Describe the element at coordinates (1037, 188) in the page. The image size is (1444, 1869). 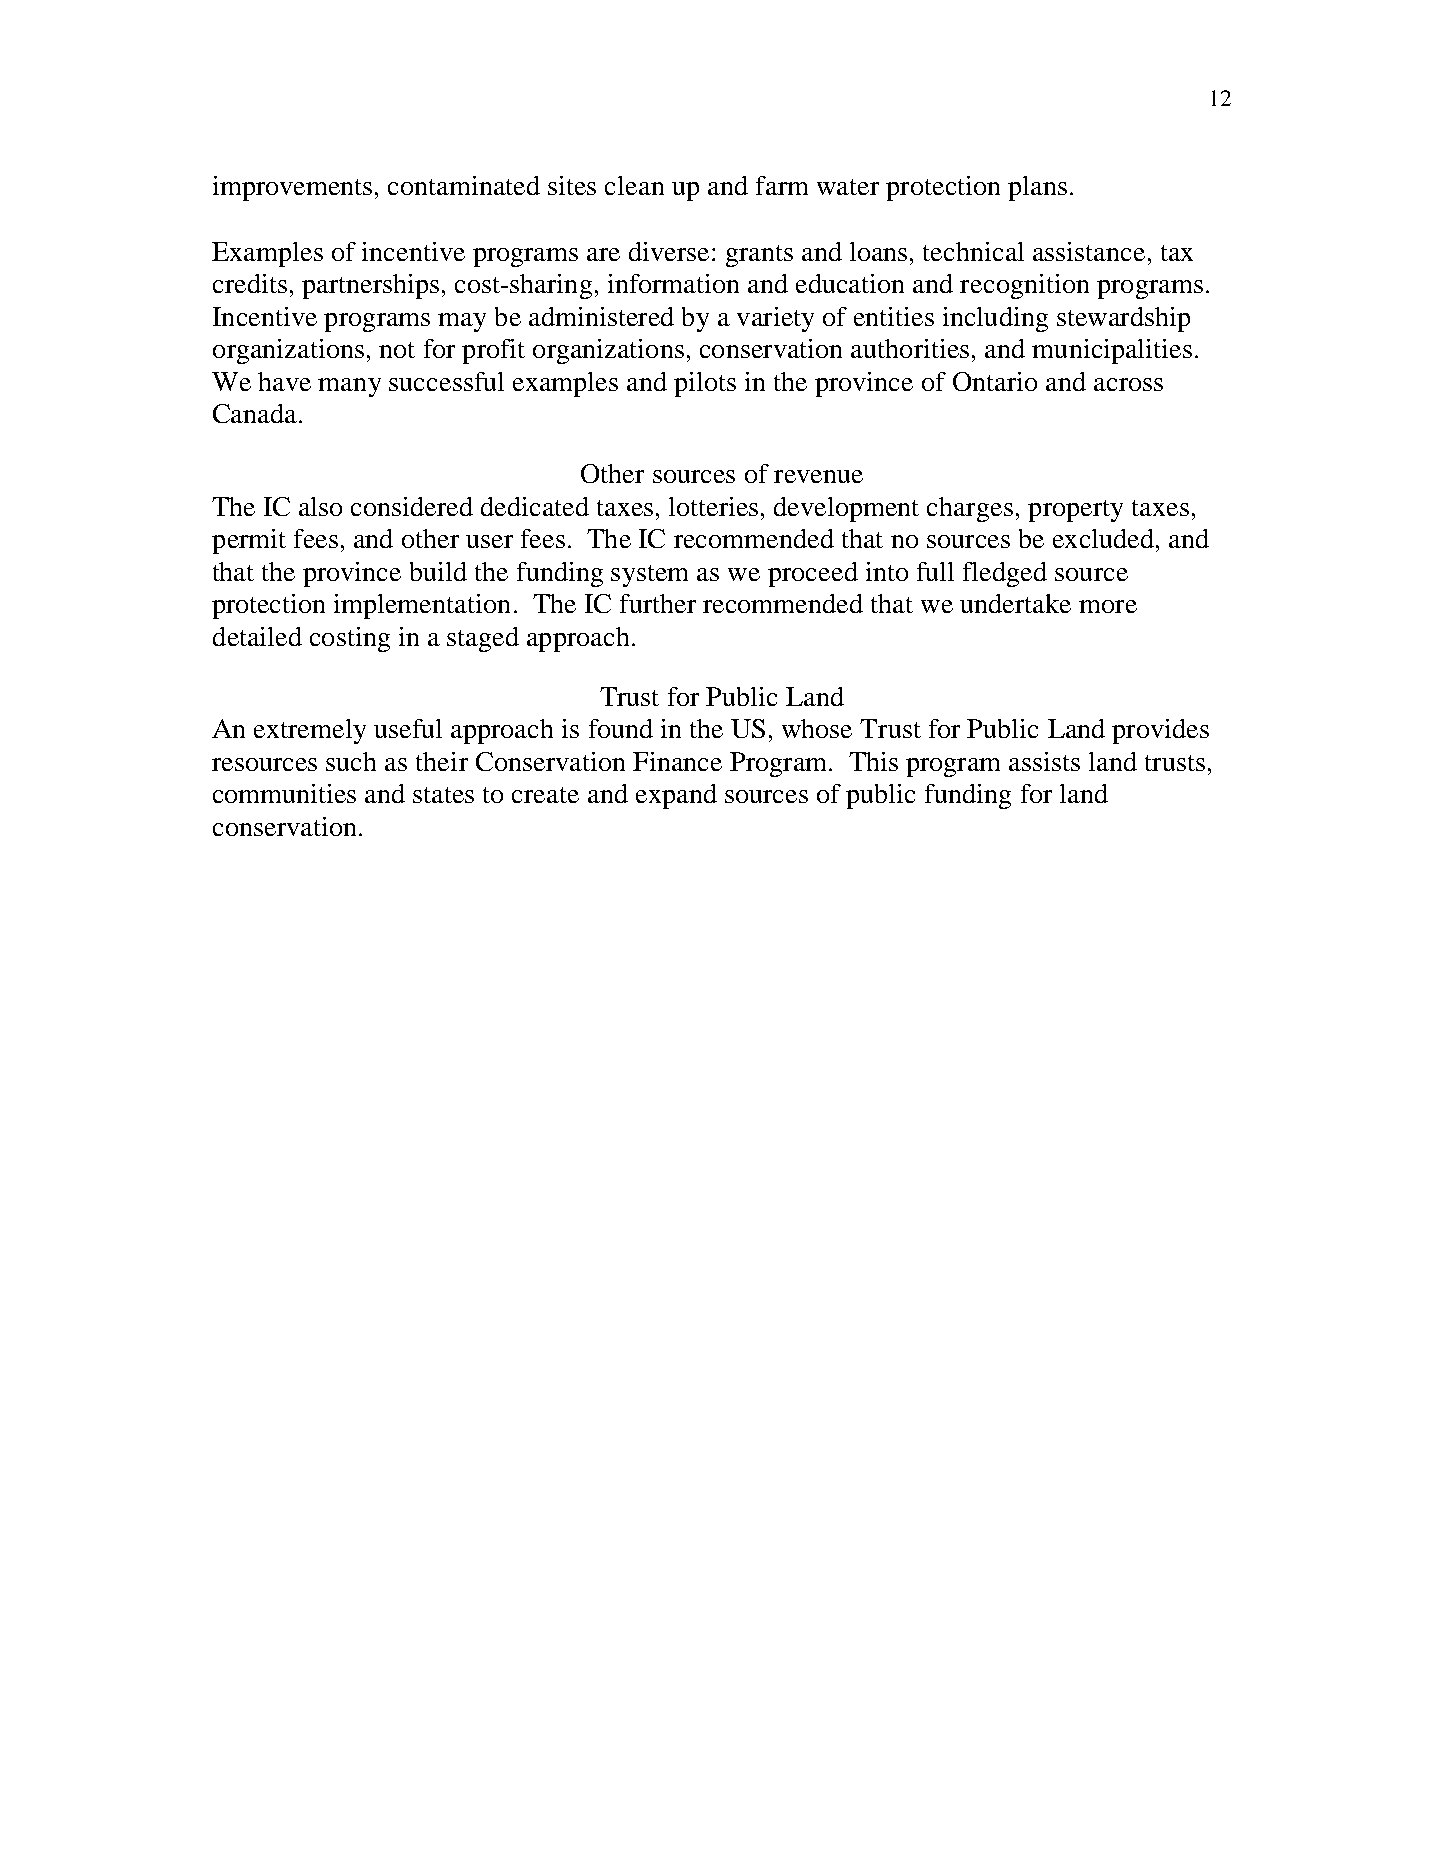
I see `plans` at that location.
